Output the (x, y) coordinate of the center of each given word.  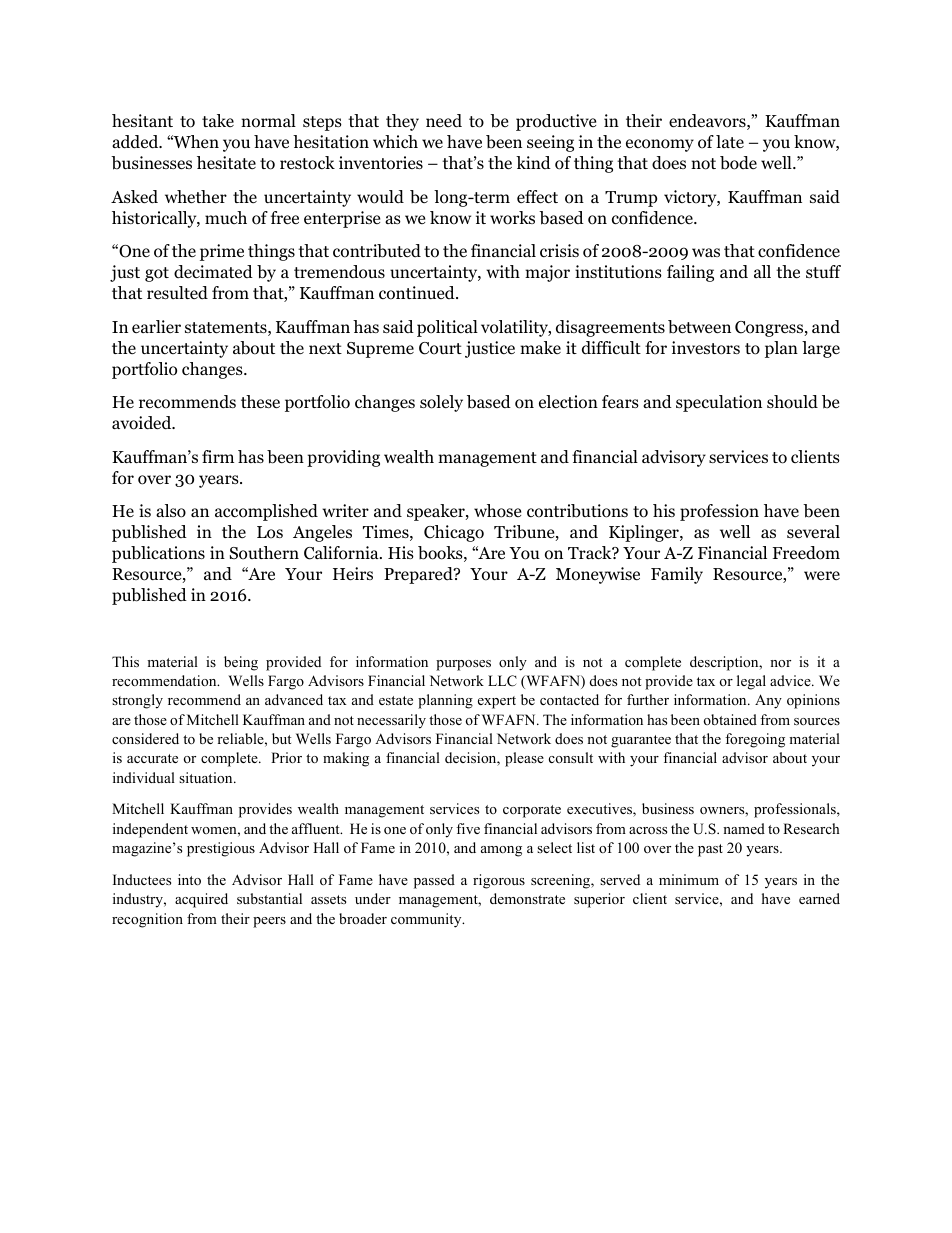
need (444, 121)
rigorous (499, 881)
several (813, 532)
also (171, 511)
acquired (201, 900)
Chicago (454, 533)
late (730, 141)
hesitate (226, 162)
